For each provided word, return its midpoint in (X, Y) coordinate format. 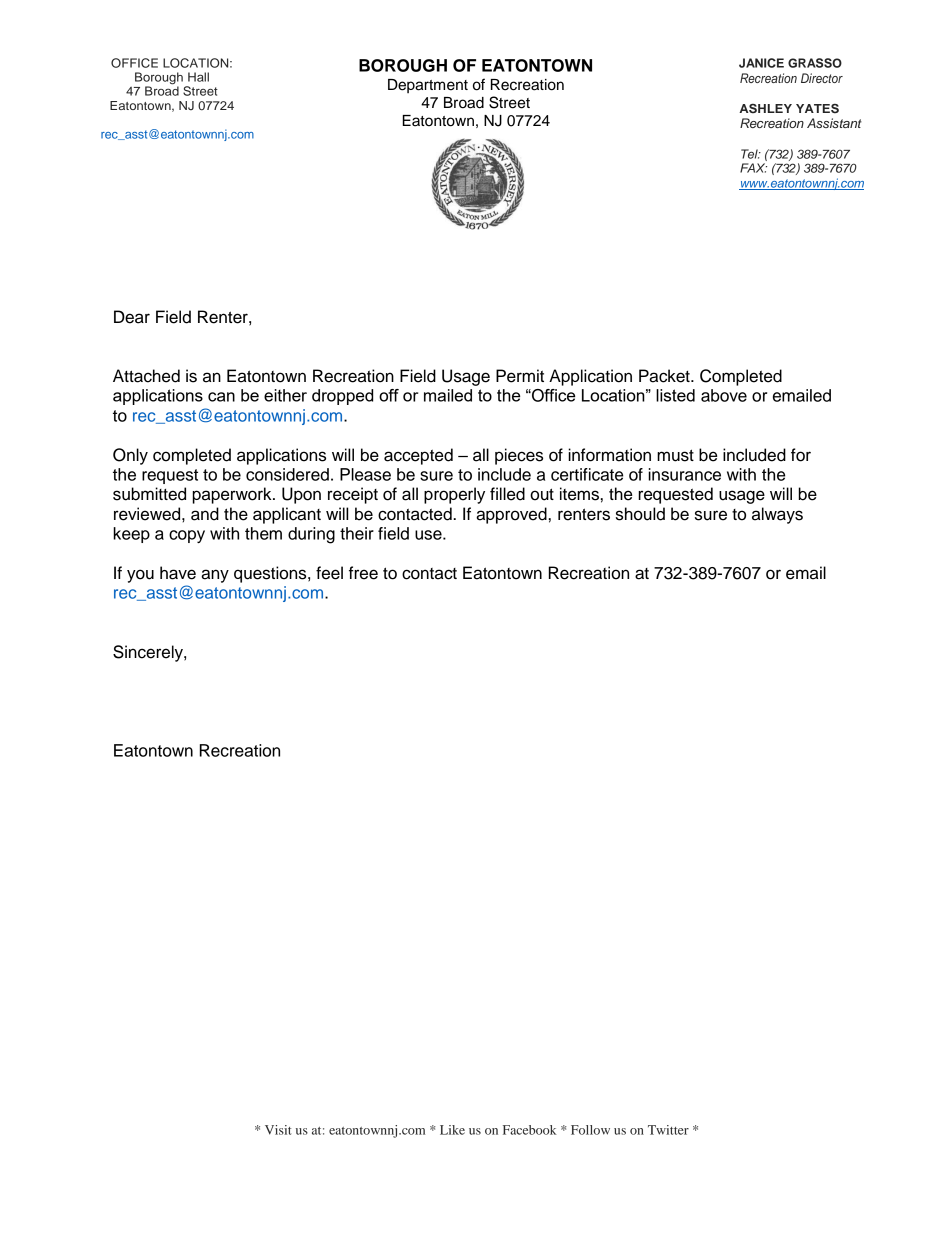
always (777, 515)
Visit (278, 1130)
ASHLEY (765, 109)
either (285, 395)
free (363, 573)
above (724, 395)
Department (428, 86)
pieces (519, 456)
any (215, 576)
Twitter (668, 1130)
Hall (198, 77)
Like (452, 1130)
